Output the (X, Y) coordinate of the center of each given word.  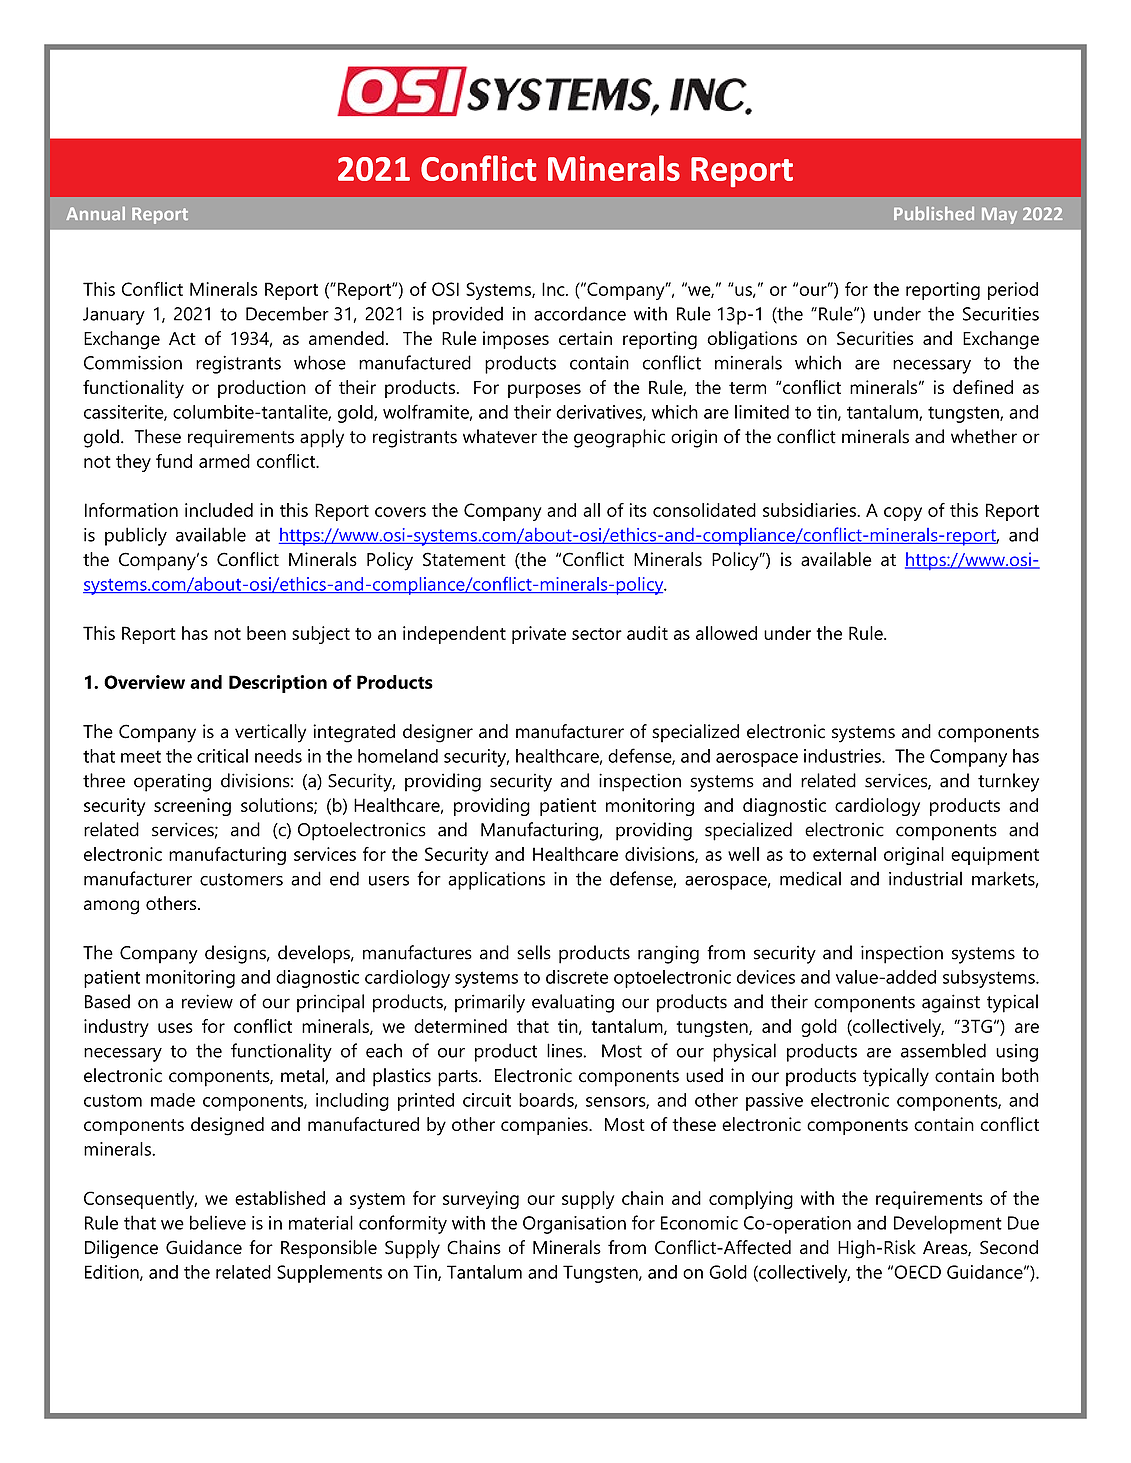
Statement (464, 559)
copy (903, 514)
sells (534, 952)
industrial (925, 878)
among (111, 907)
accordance (580, 313)
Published (934, 213)
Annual (95, 213)
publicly (136, 536)
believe (218, 1222)
